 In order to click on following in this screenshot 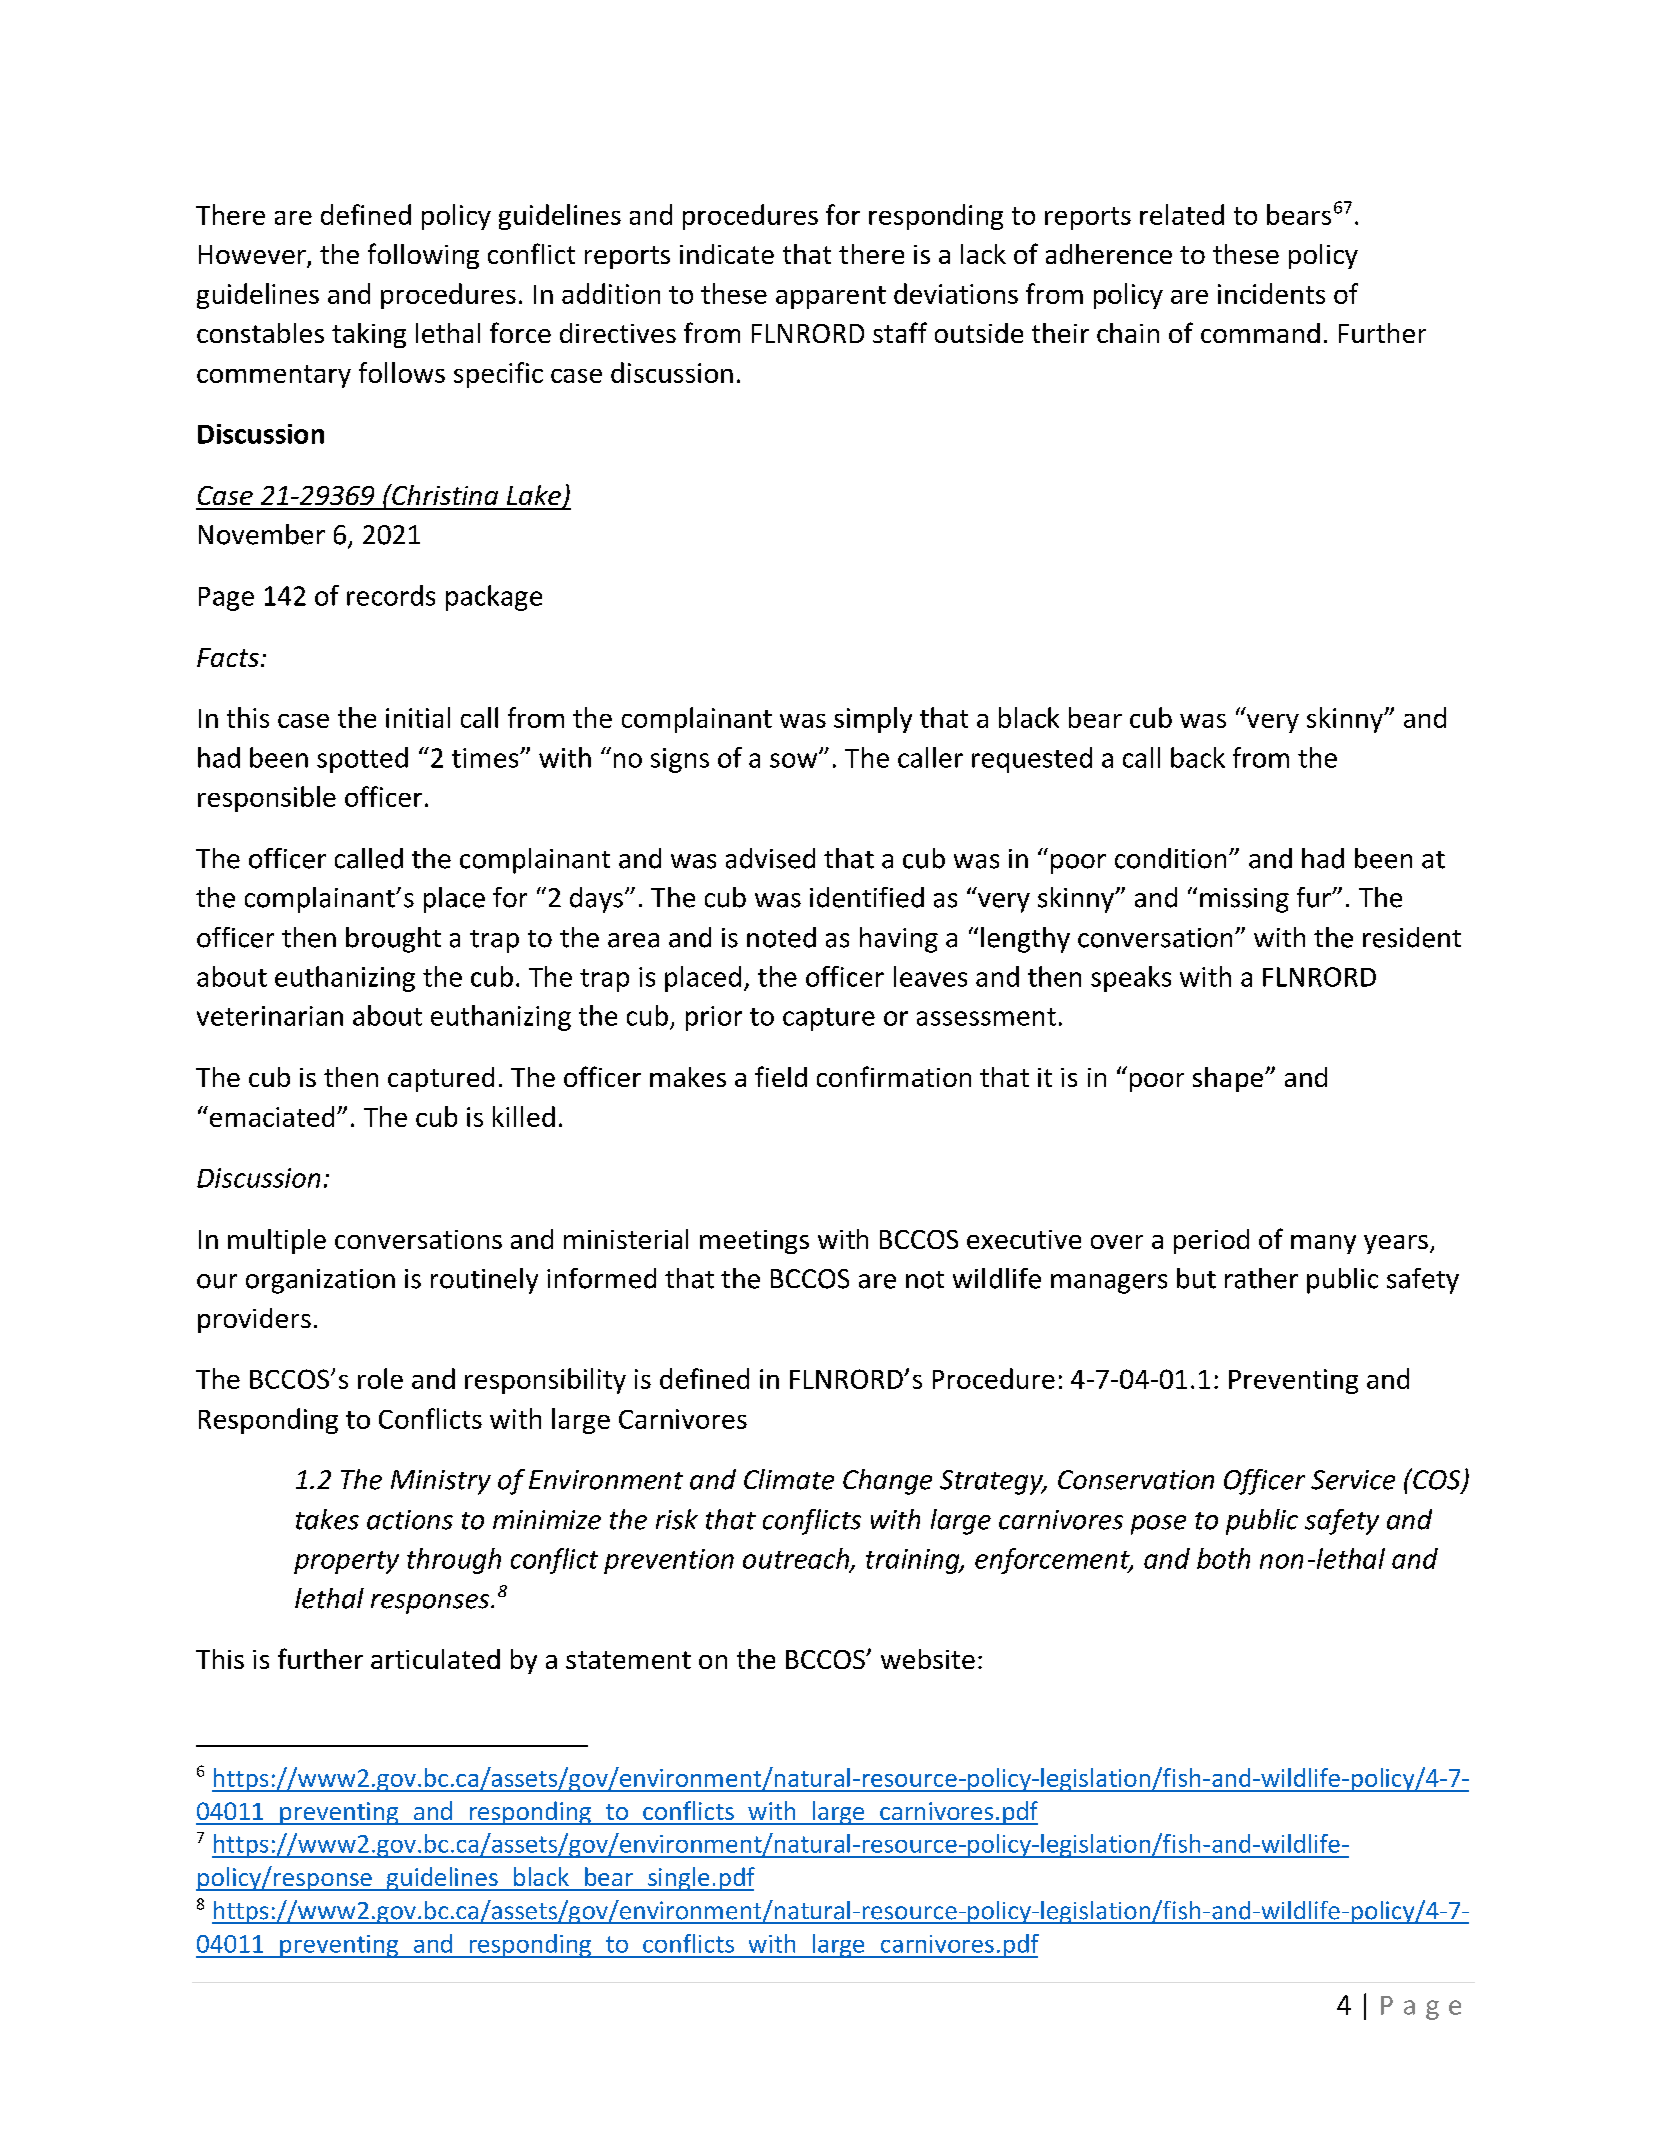, I will do `click(423, 256)`.
